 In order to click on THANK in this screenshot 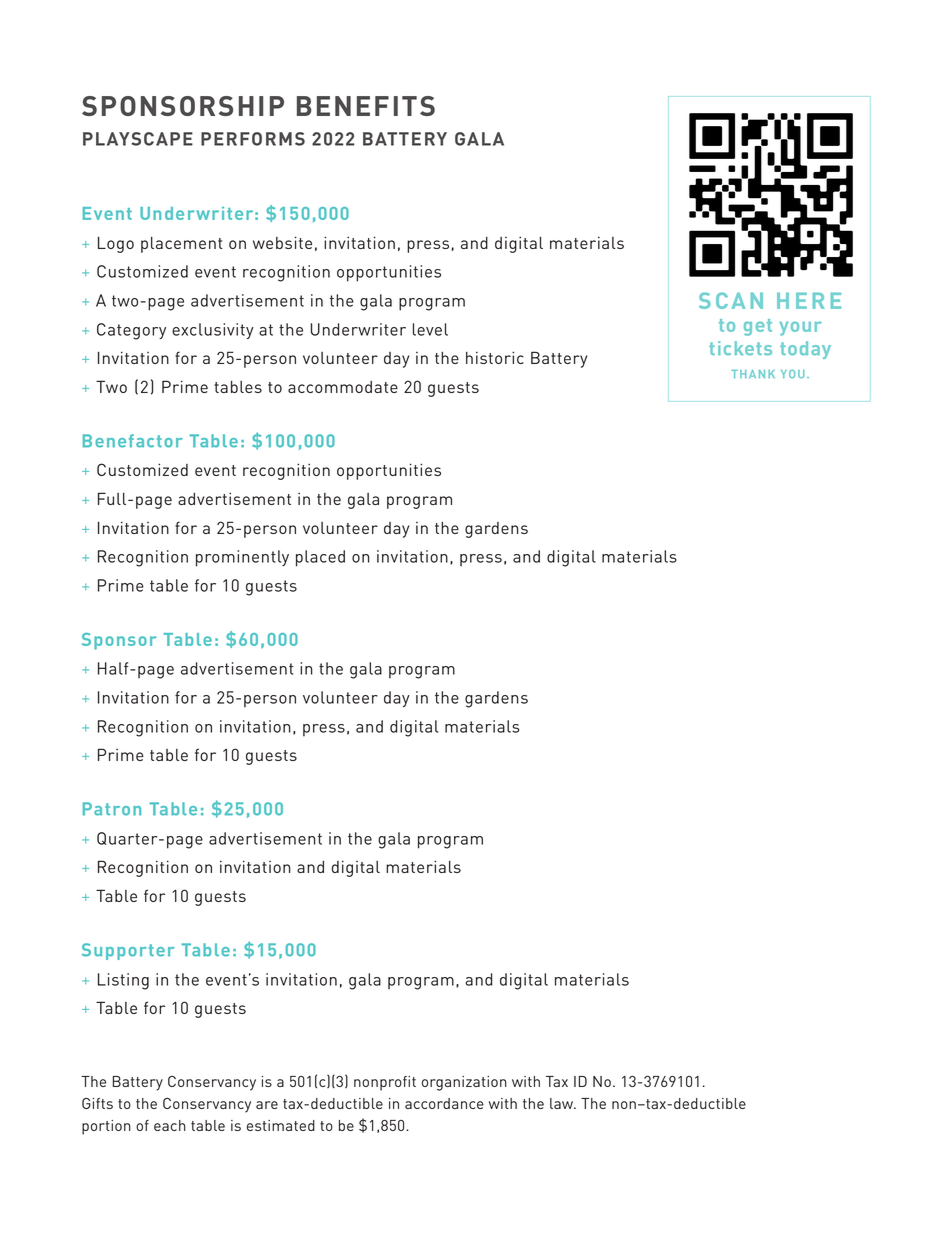, I will do `click(753, 374)`.
